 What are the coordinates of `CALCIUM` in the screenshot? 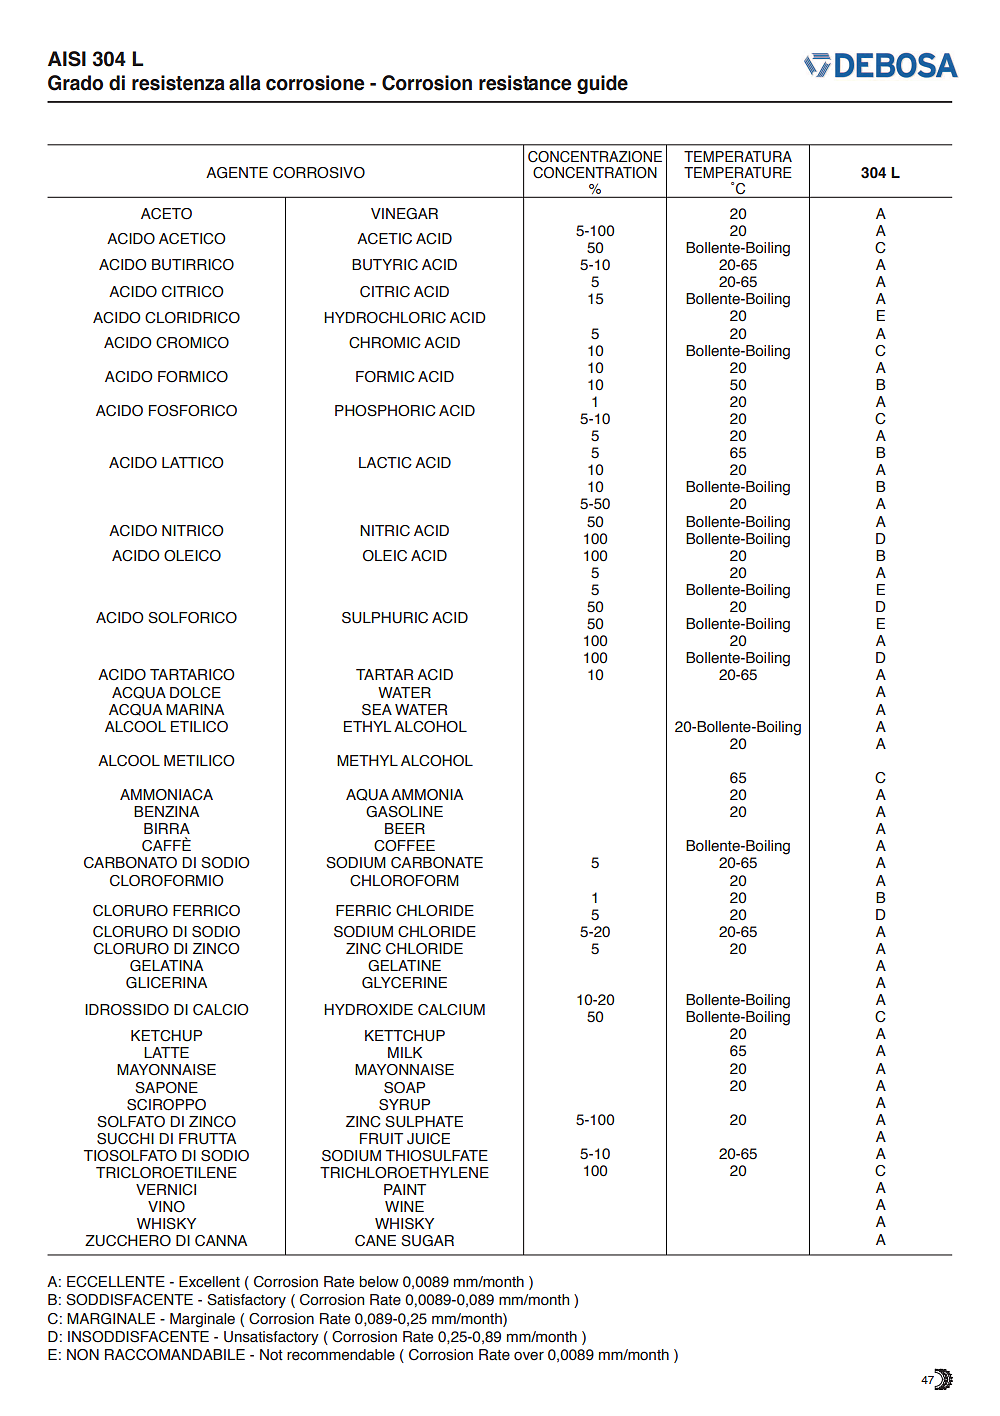 It's located at (451, 1010).
